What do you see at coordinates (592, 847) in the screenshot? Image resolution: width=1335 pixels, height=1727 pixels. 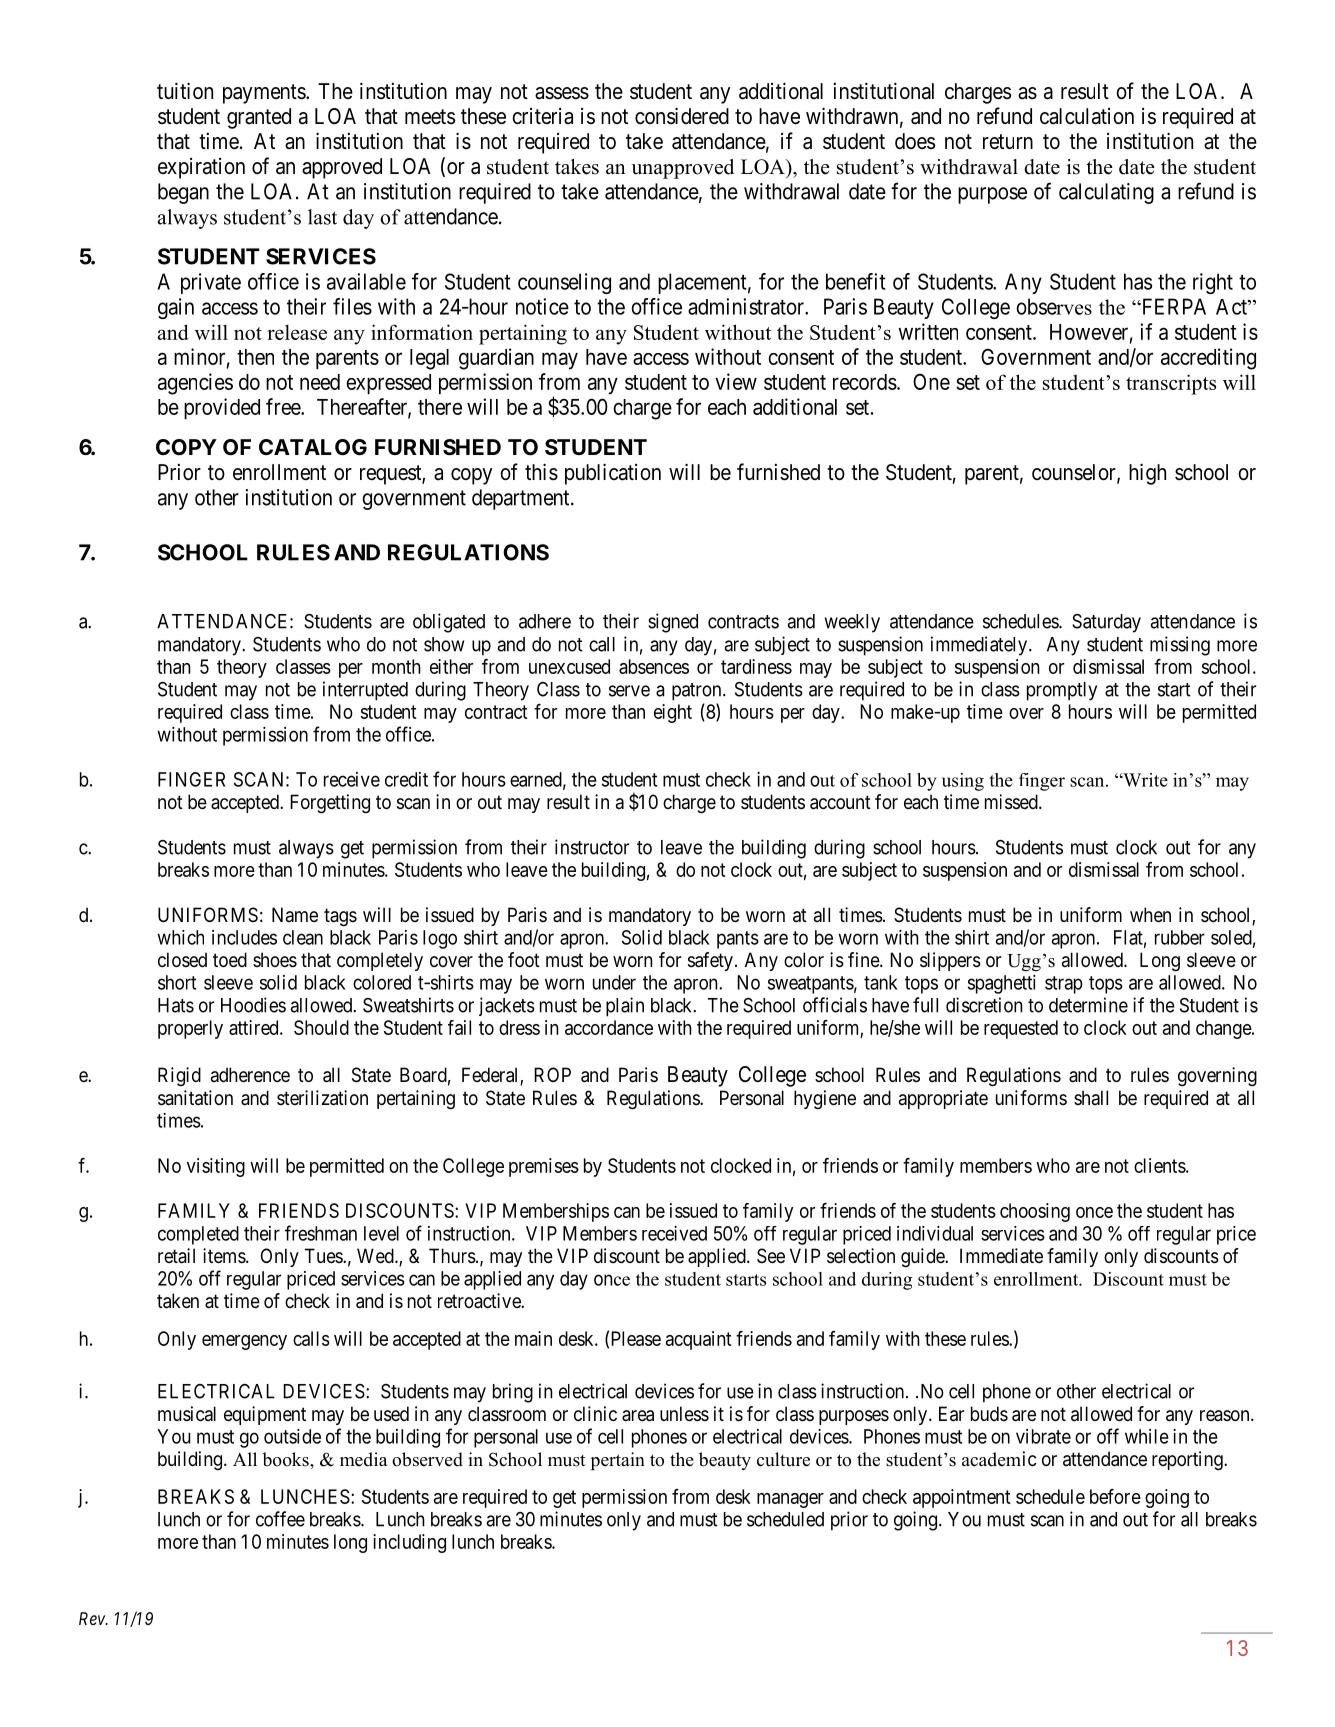 I see `instructor` at bounding box center [592, 847].
